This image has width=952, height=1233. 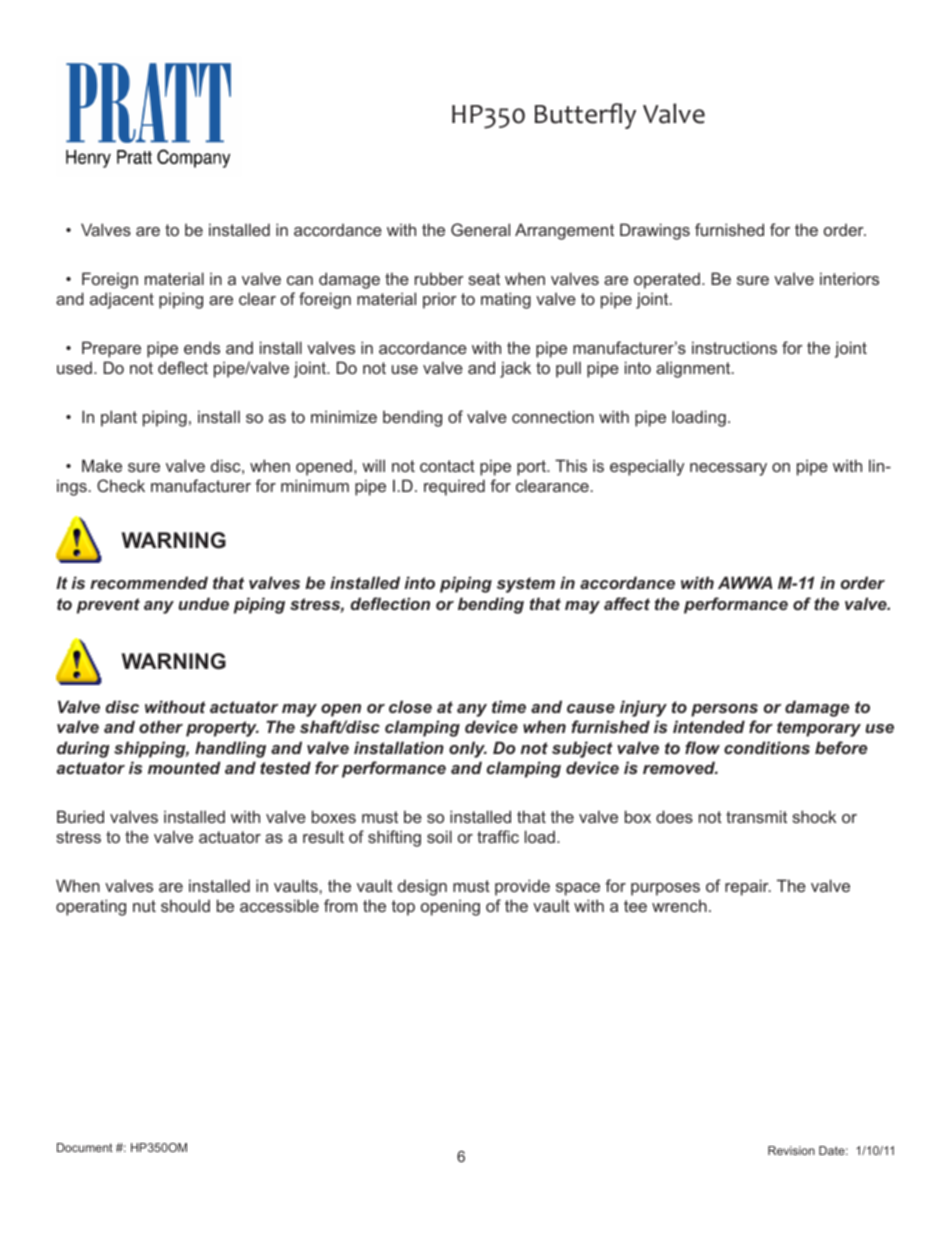 I want to click on adjacent, so click(x=122, y=300).
